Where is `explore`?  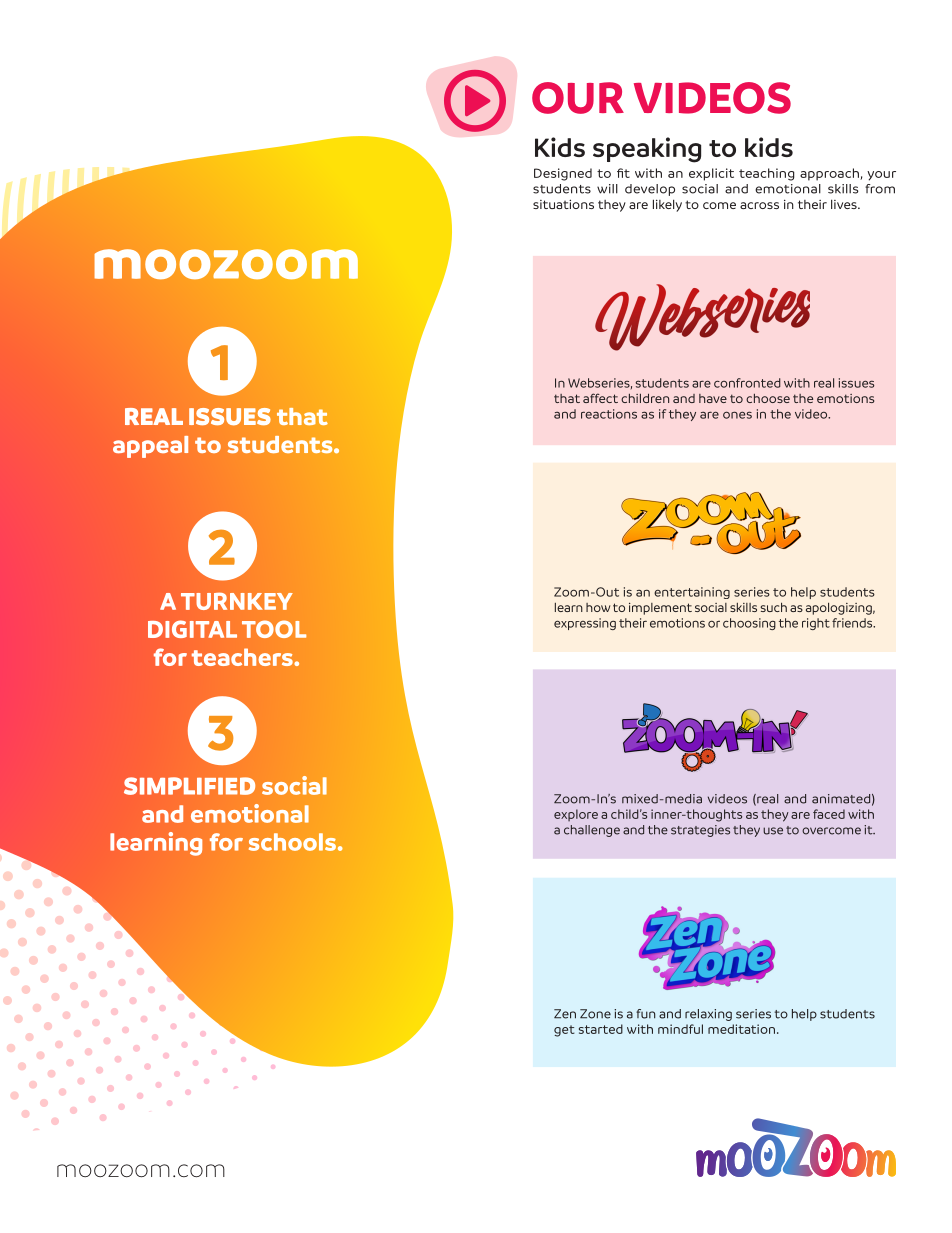
explore is located at coordinates (576, 815).
